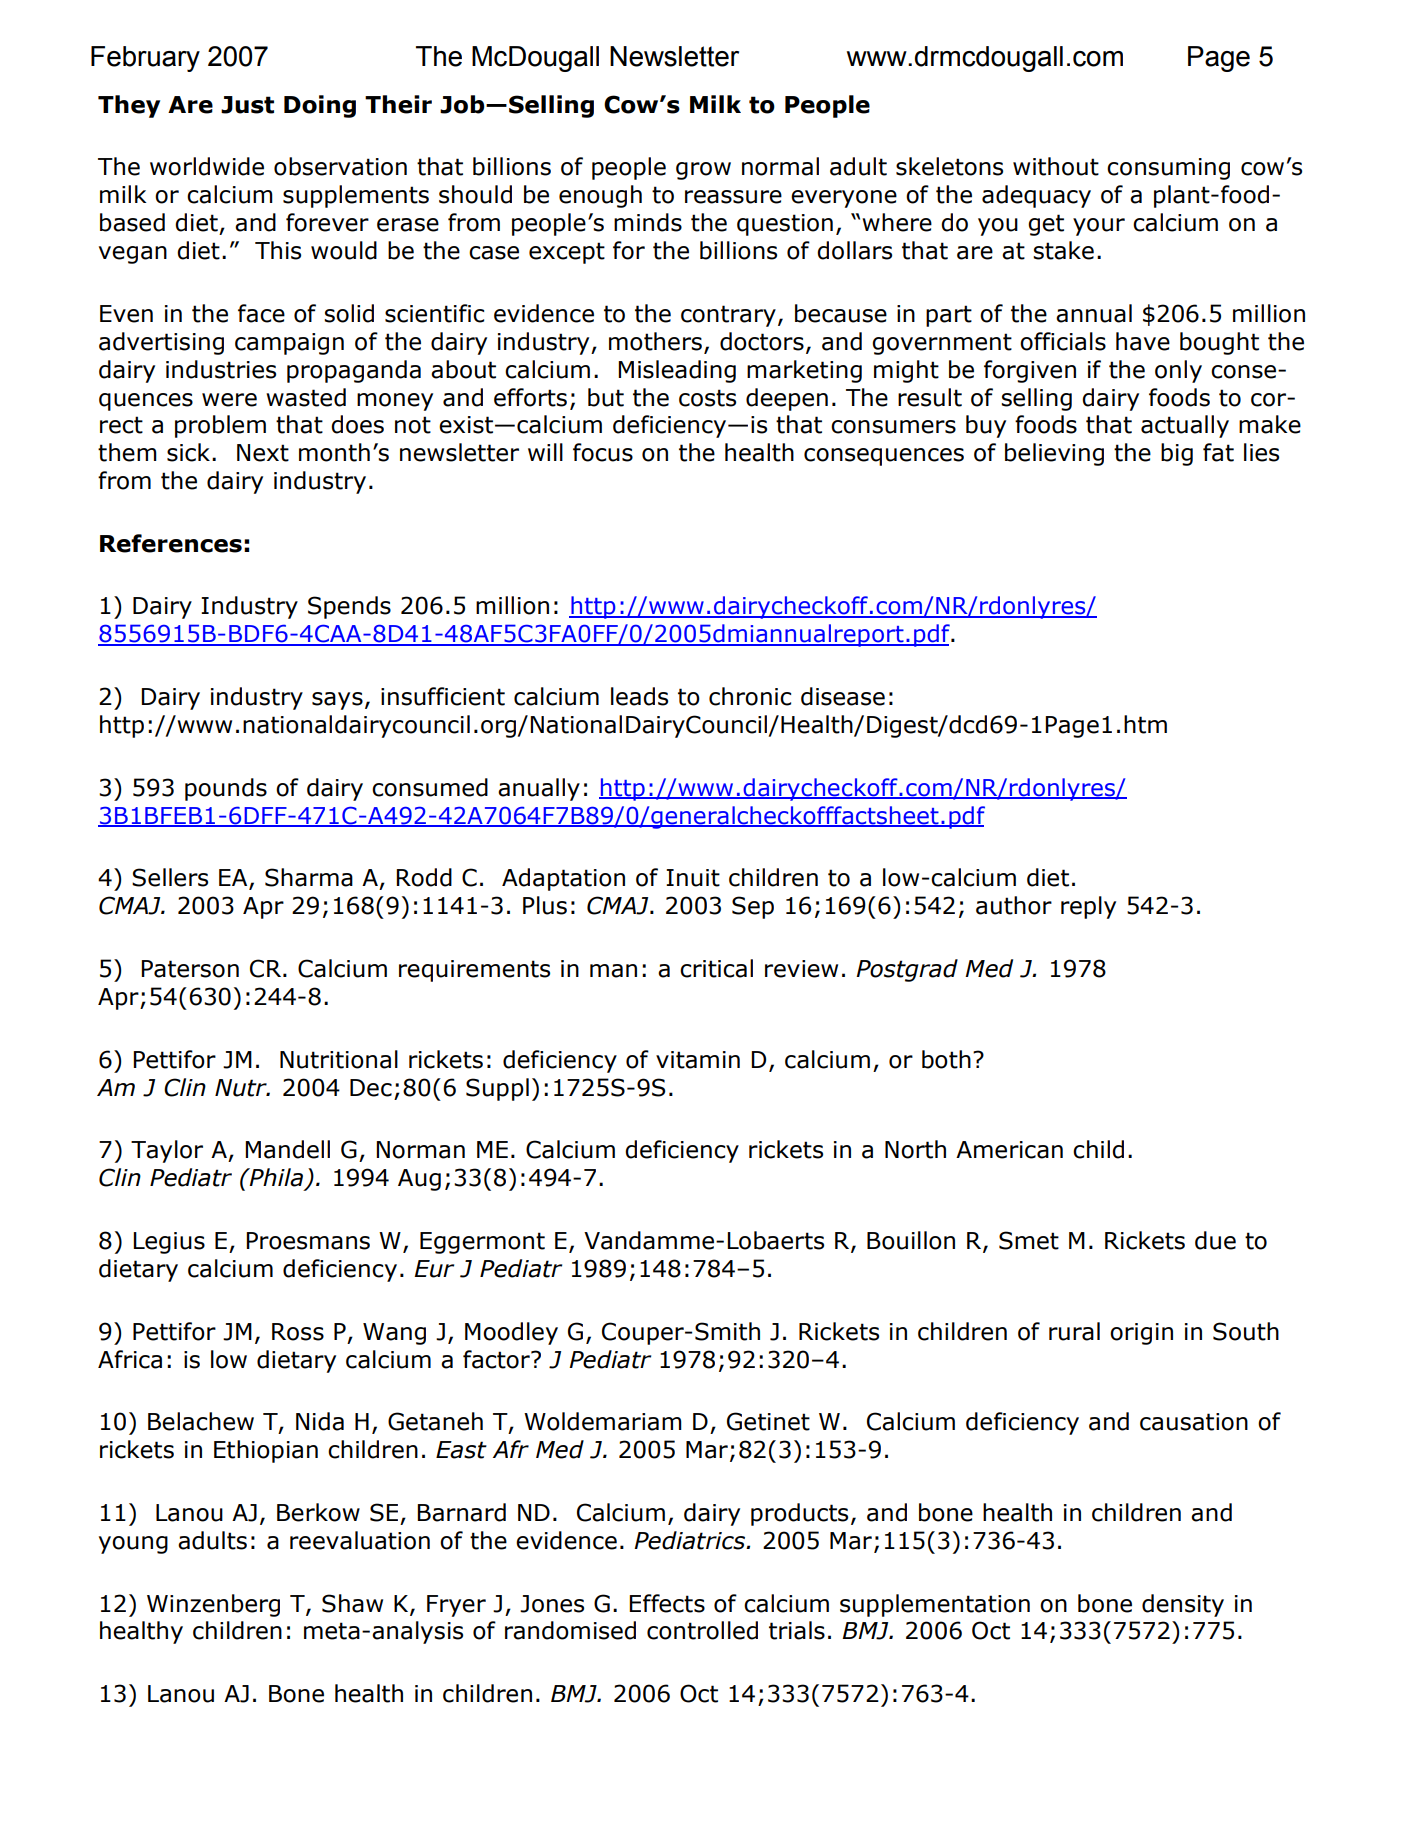 This screenshot has height=1825, width=1410. I want to click on Effects, so click(667, 1603).
